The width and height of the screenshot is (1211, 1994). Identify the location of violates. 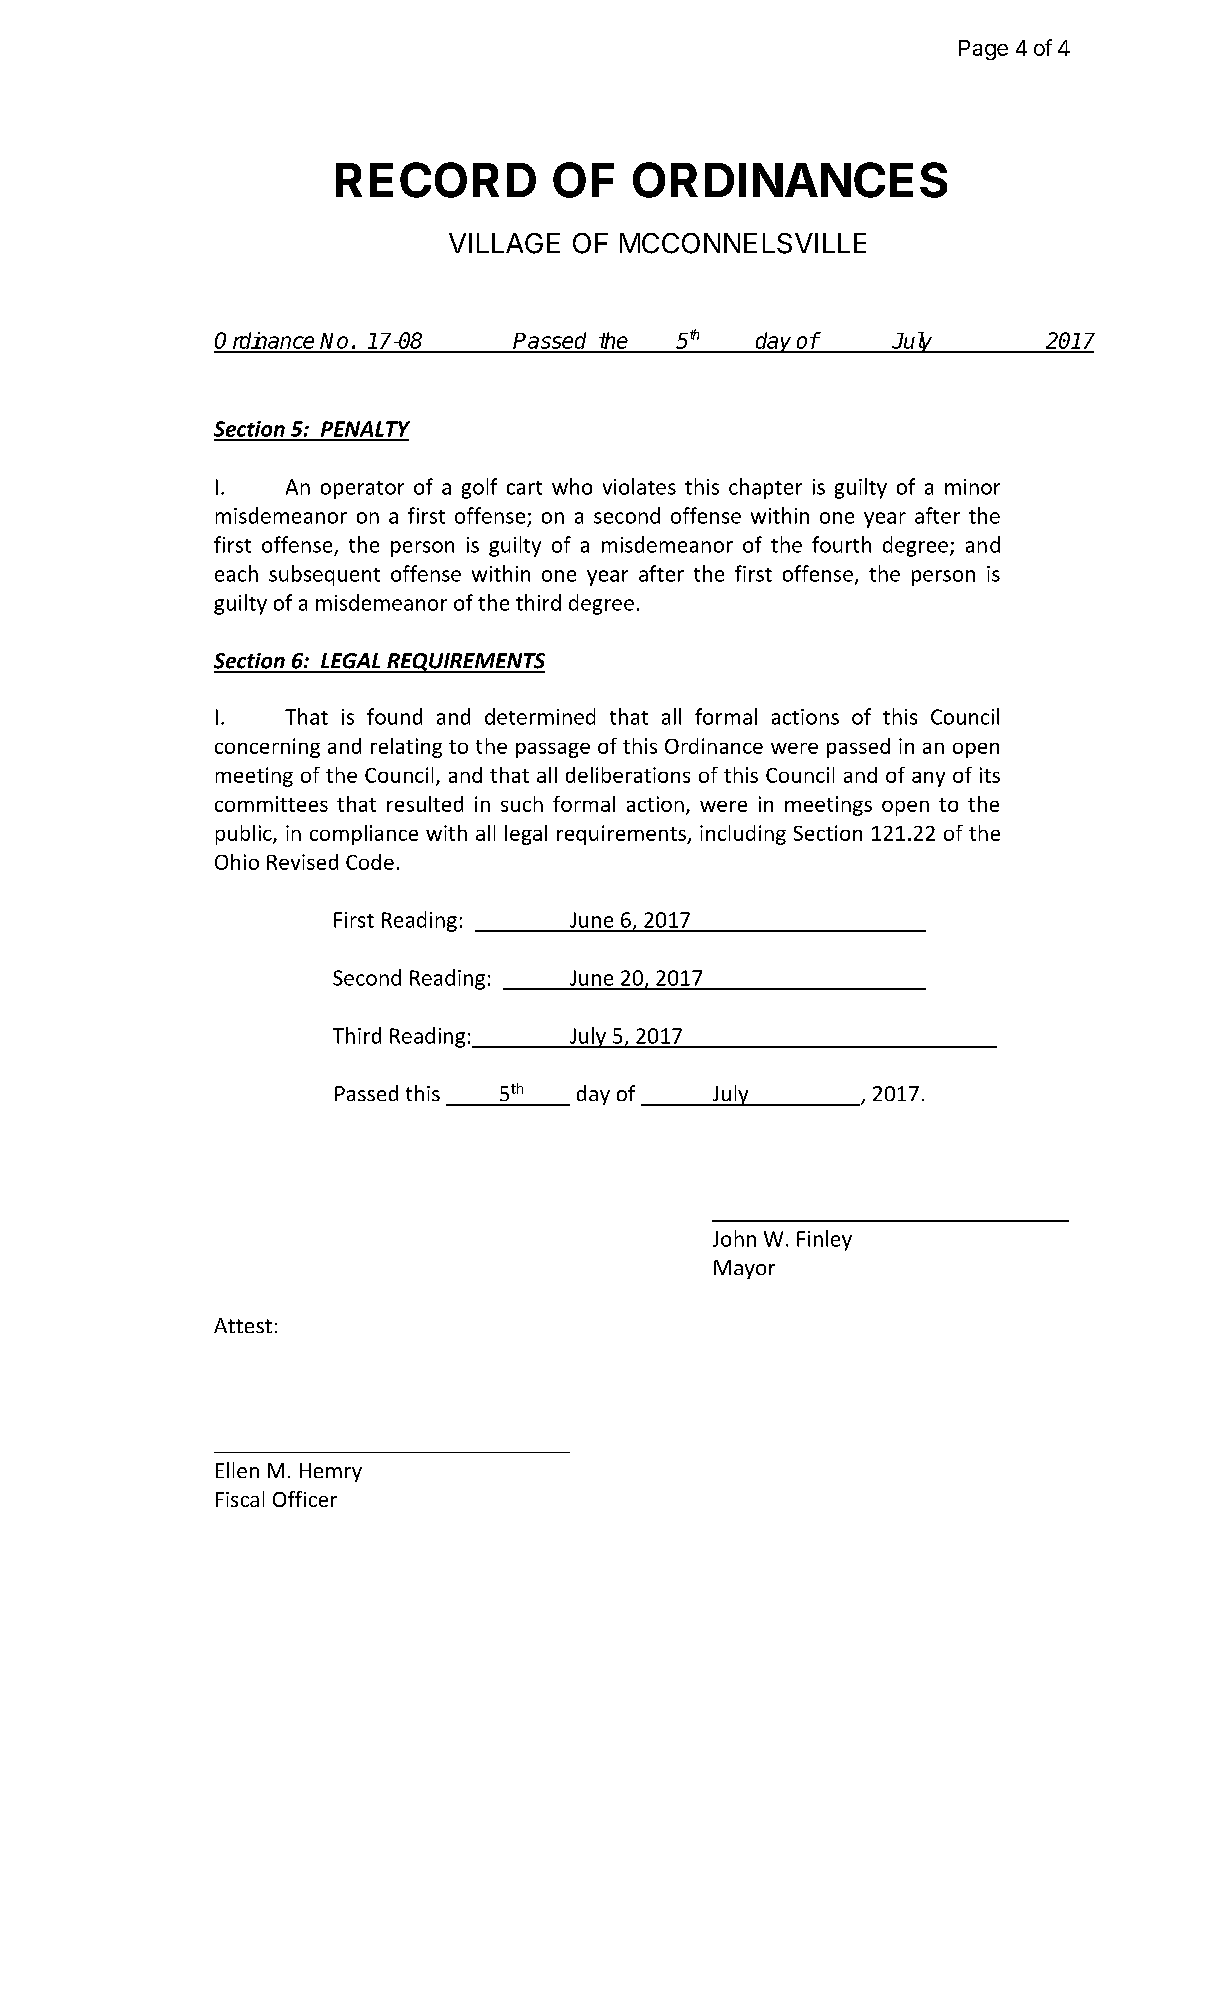
(639, 486).
